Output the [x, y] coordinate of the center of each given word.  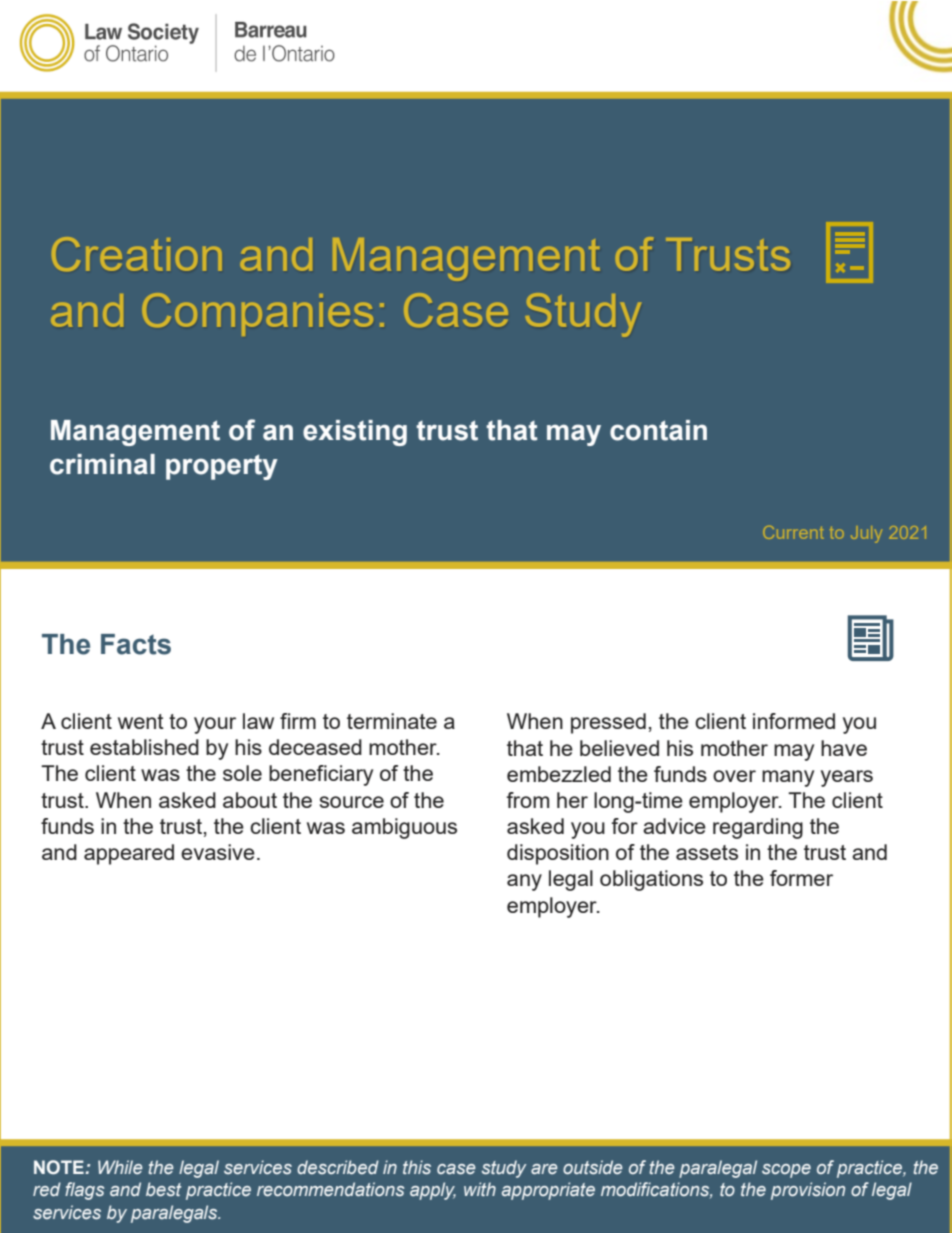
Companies [257, 314]
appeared [129, 854]
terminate [392, 721]
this [417, 1167]
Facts [136, 644]
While [120, 1167]
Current [793, 532]
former [801, 878]
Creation [137, 254]
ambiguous [404, 828]
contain [658, 430]
